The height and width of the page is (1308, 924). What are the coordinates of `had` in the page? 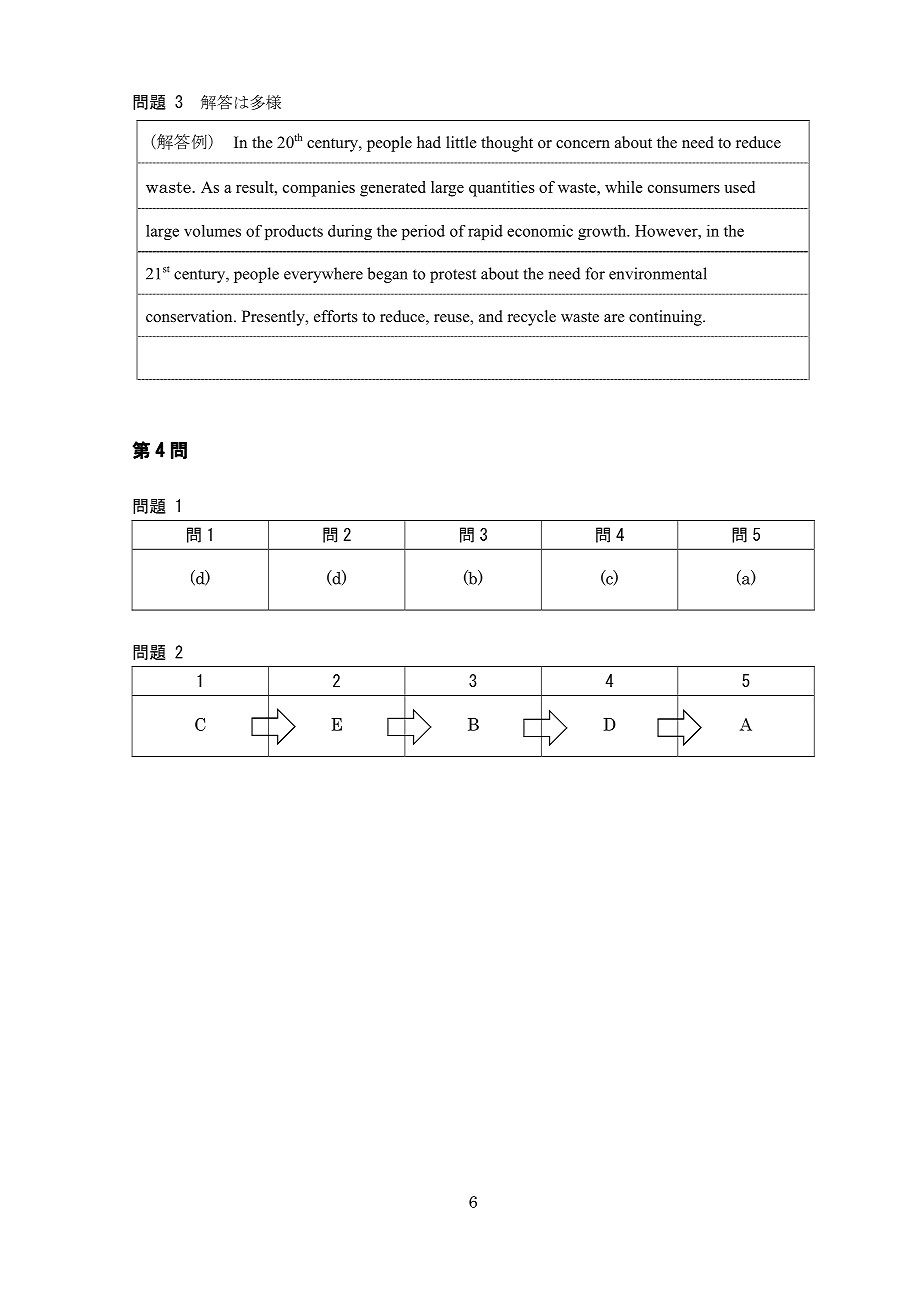 It's located at (429, 142).
